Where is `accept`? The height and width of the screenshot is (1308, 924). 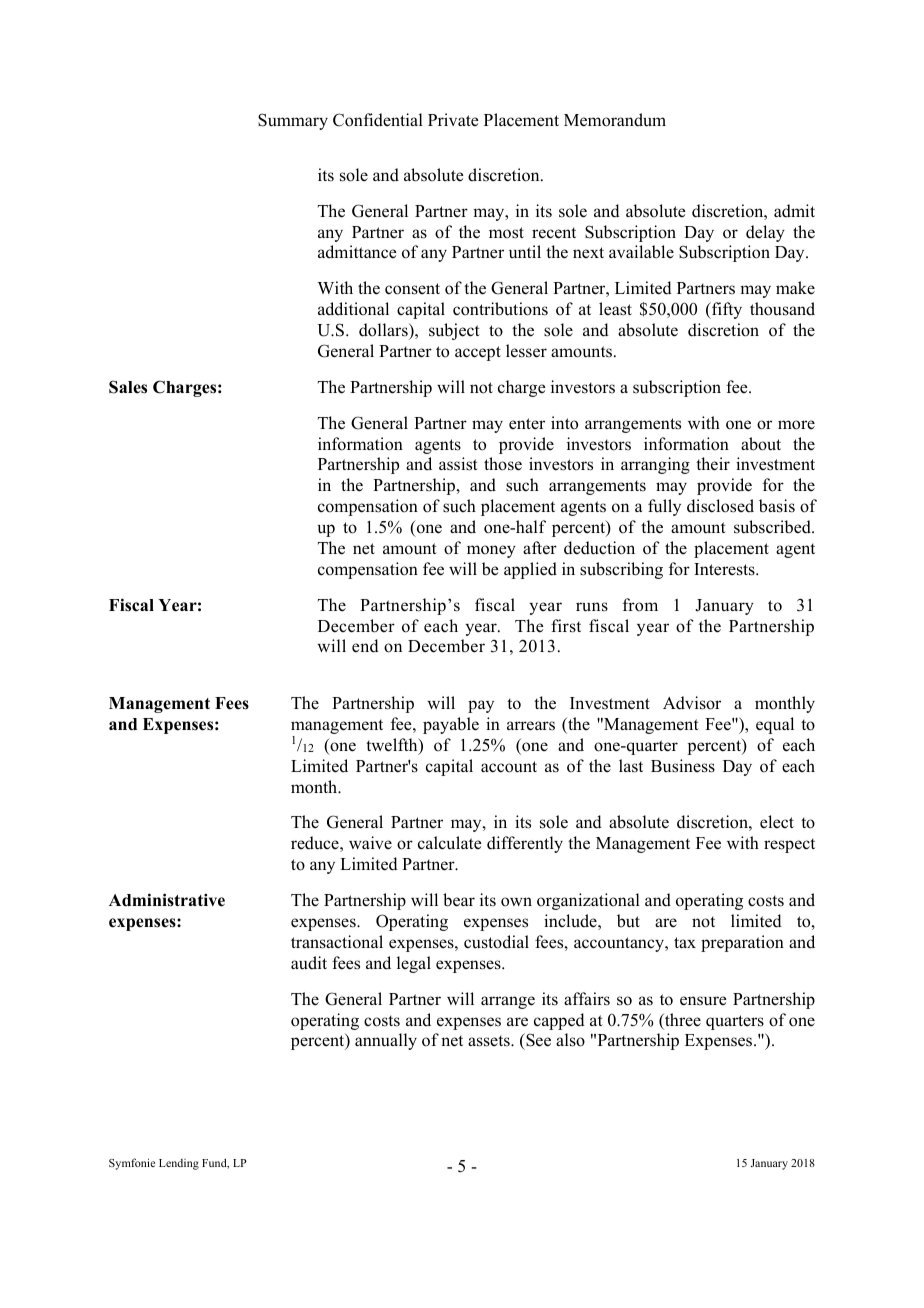 accept is located at coordinates (478, 353).
